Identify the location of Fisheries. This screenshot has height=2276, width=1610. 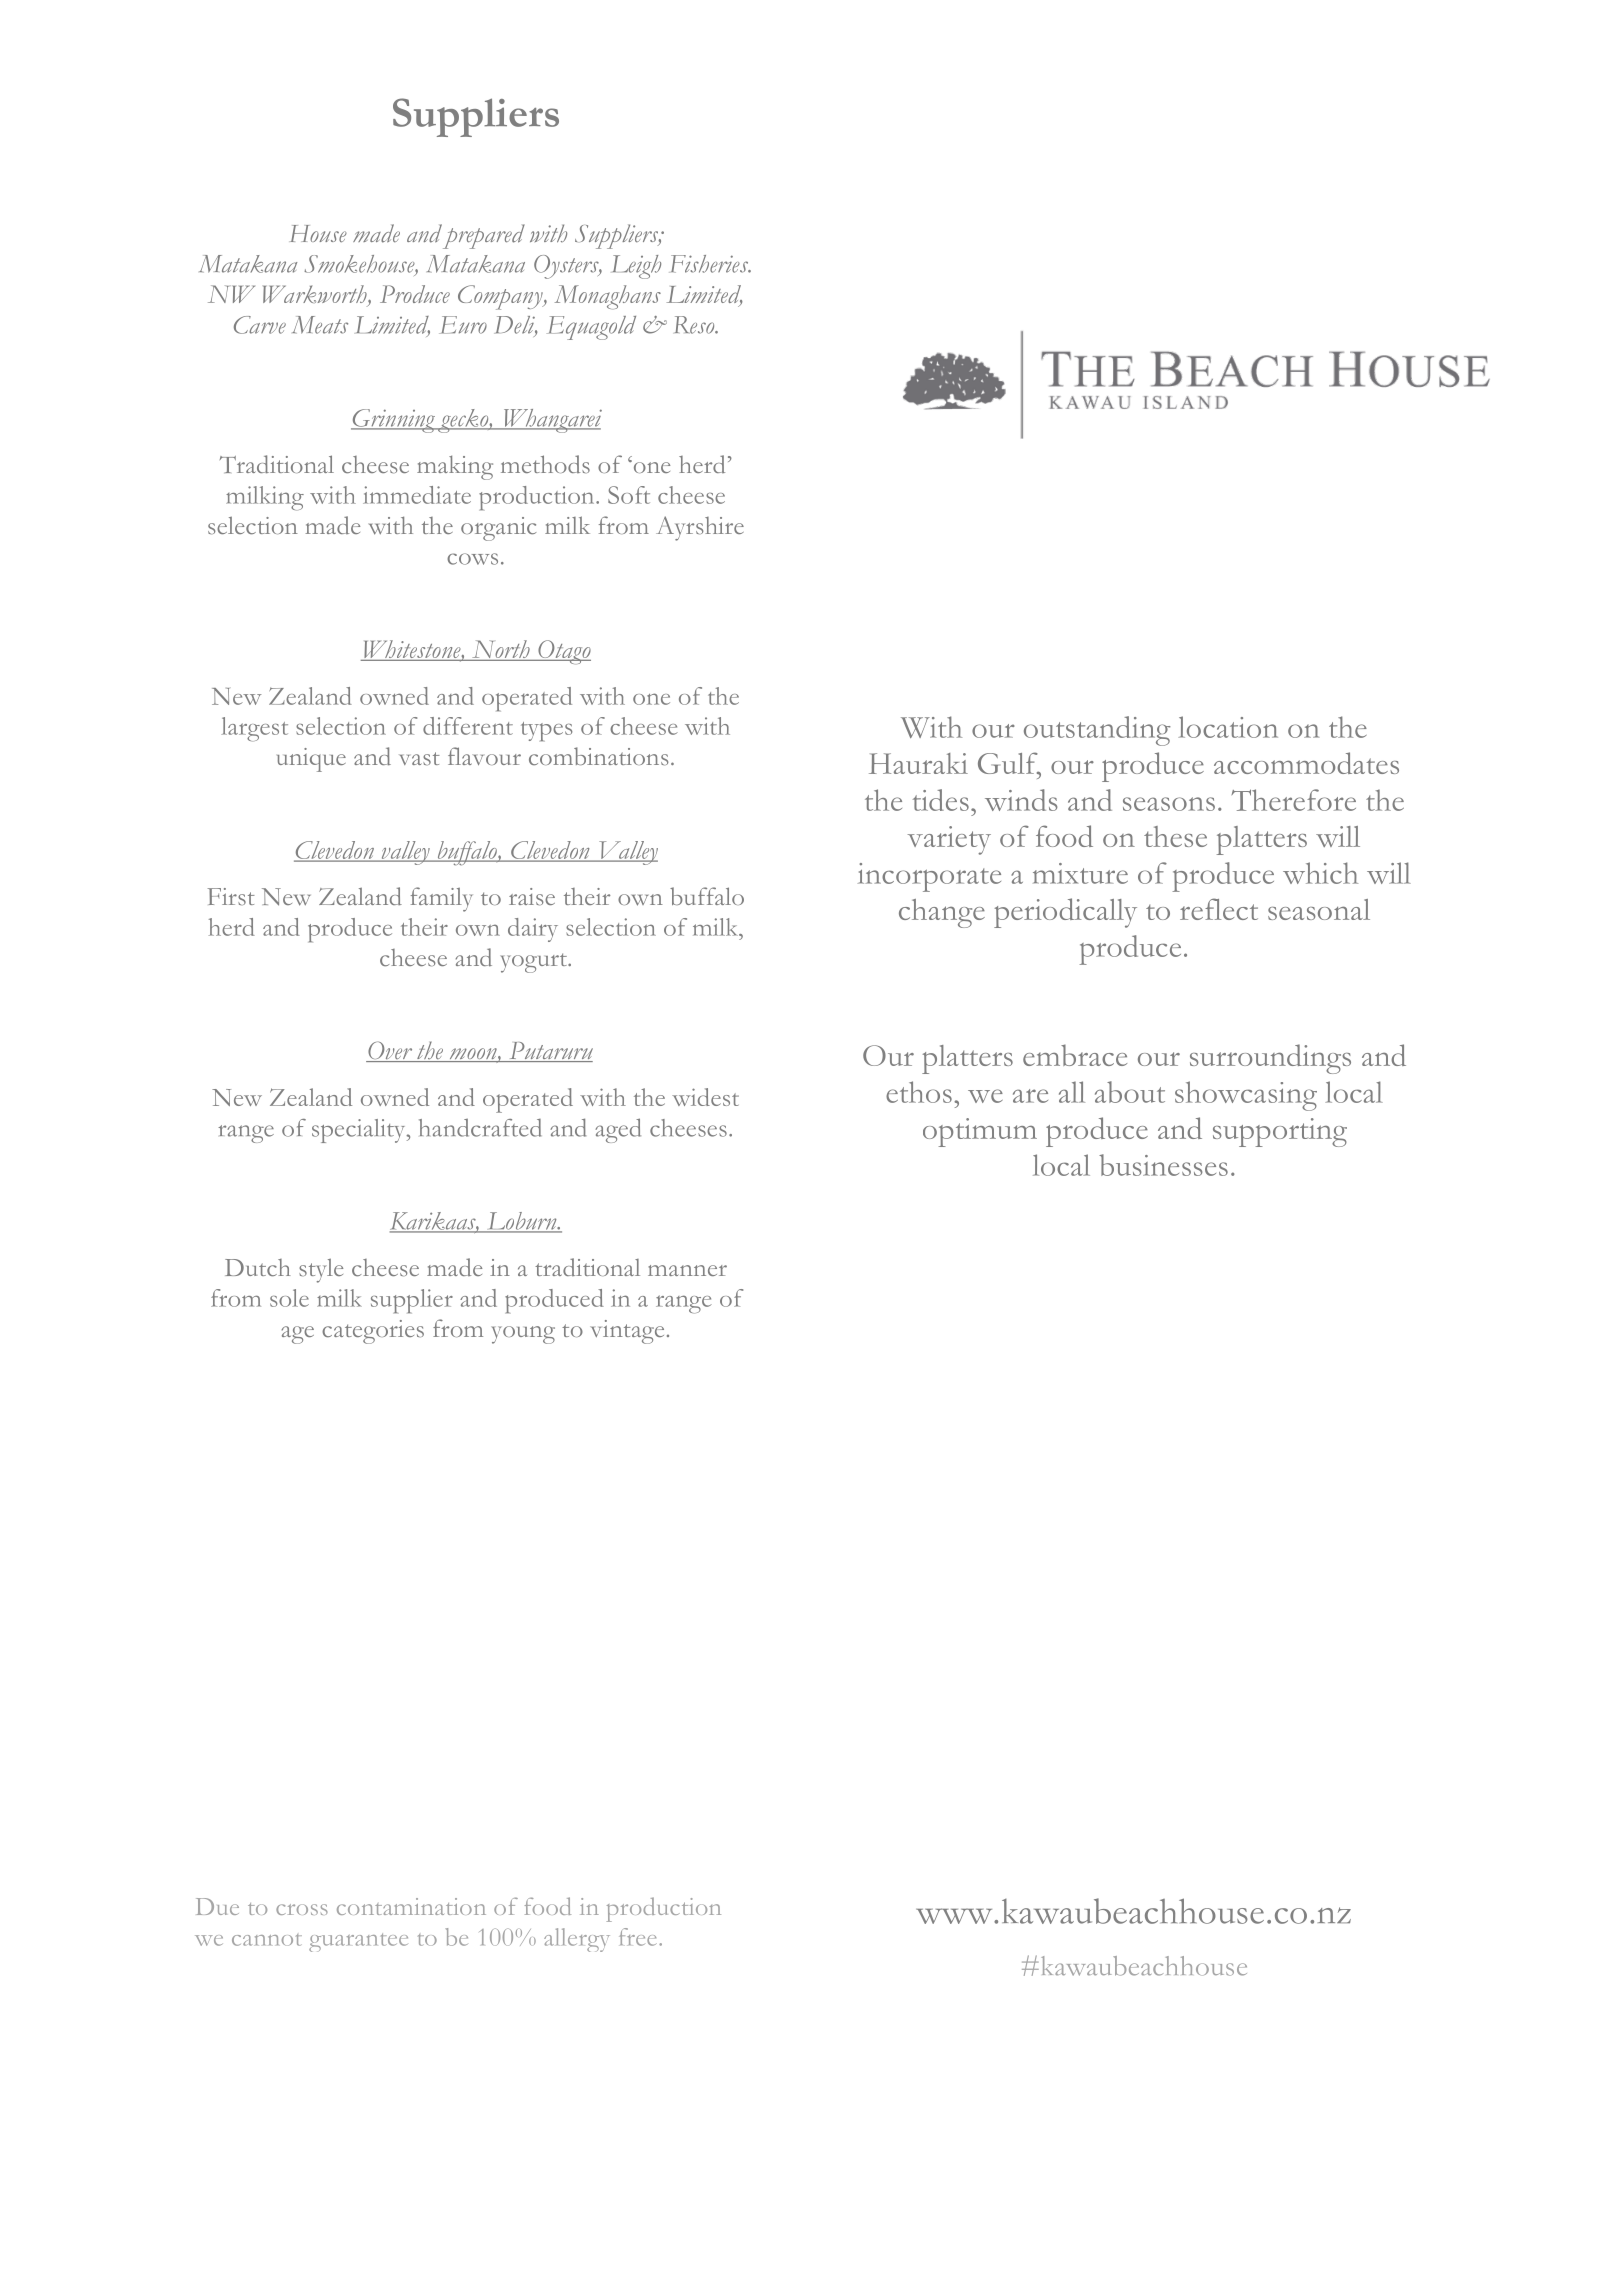
(710, 264).
